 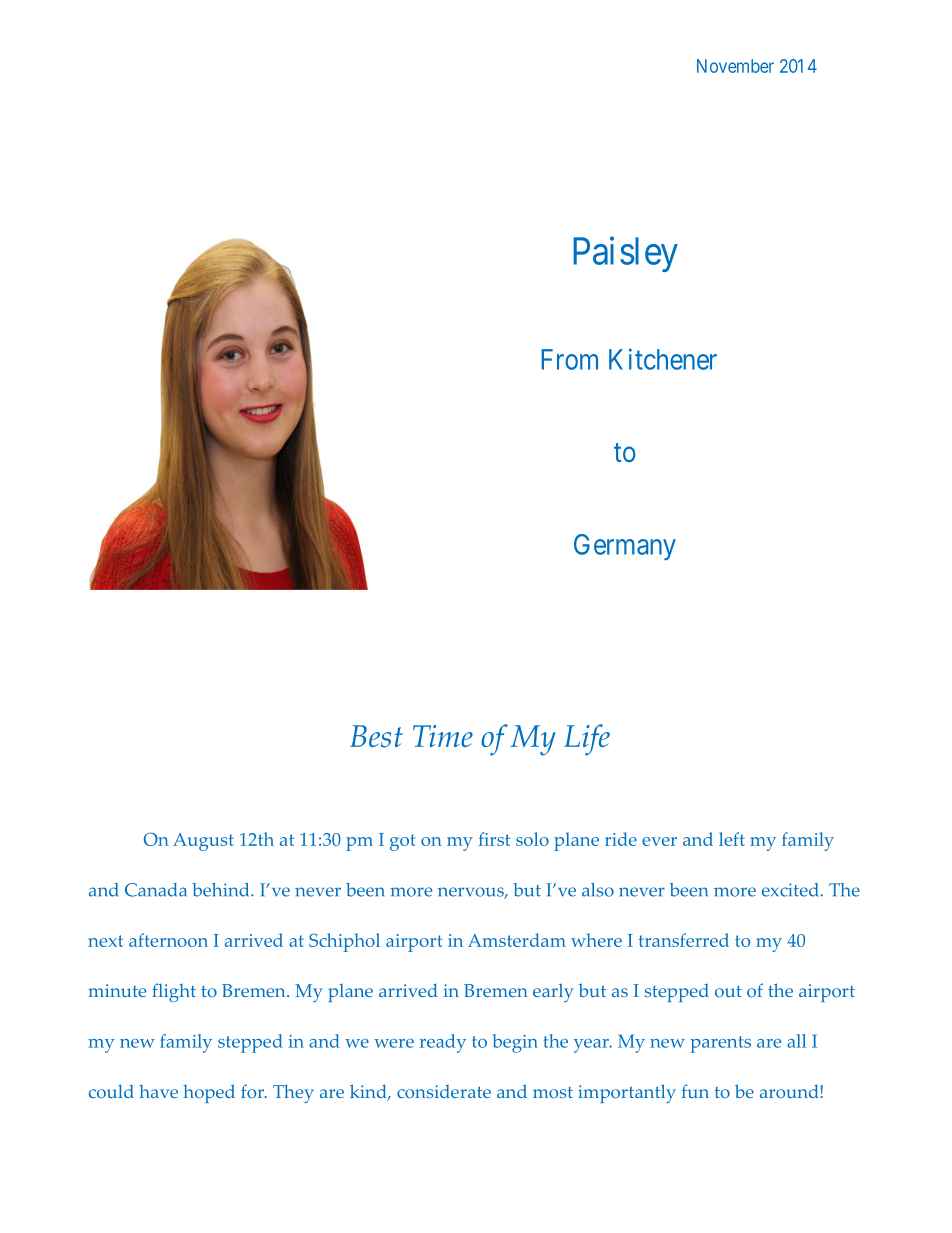 I want to click on ready, so click(x=443, y=1043).
